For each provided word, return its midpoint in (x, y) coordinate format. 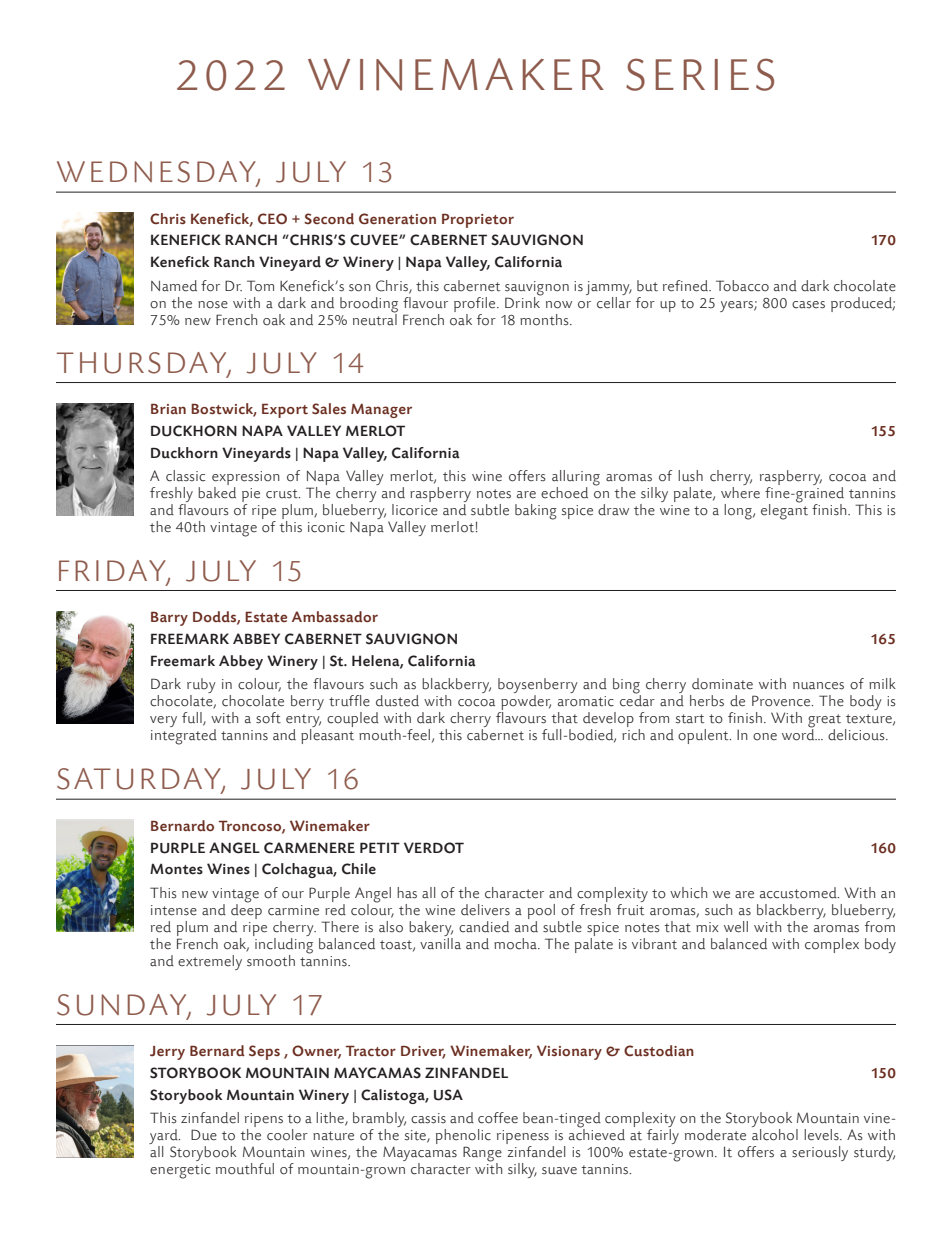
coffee (498, 1118)
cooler (287, 1135)
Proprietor (478, 221)
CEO (272, 219)
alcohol (775, 1135)
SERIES (700, 74)
